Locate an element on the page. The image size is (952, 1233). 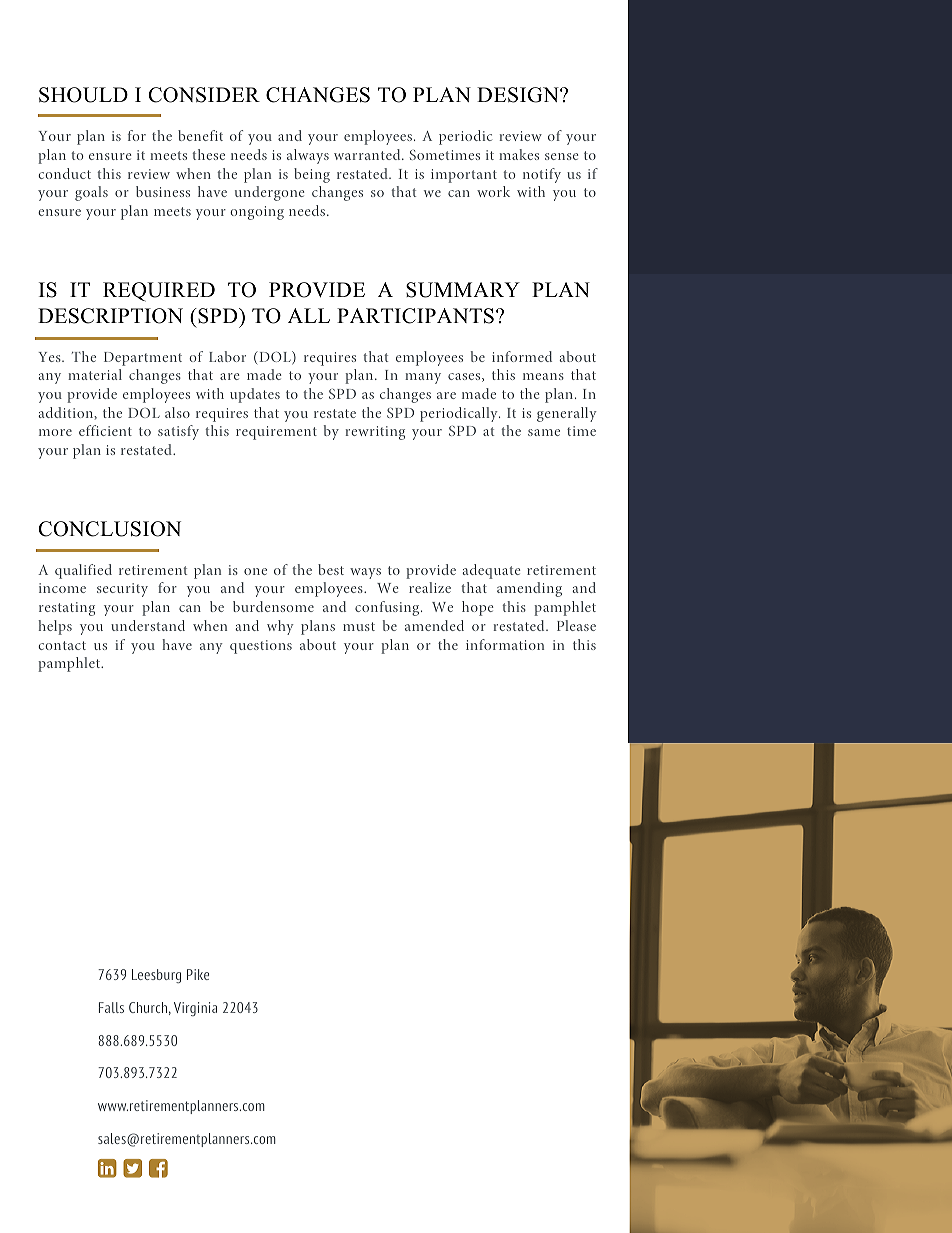
Falls is located at coordinates (111, 1007).
